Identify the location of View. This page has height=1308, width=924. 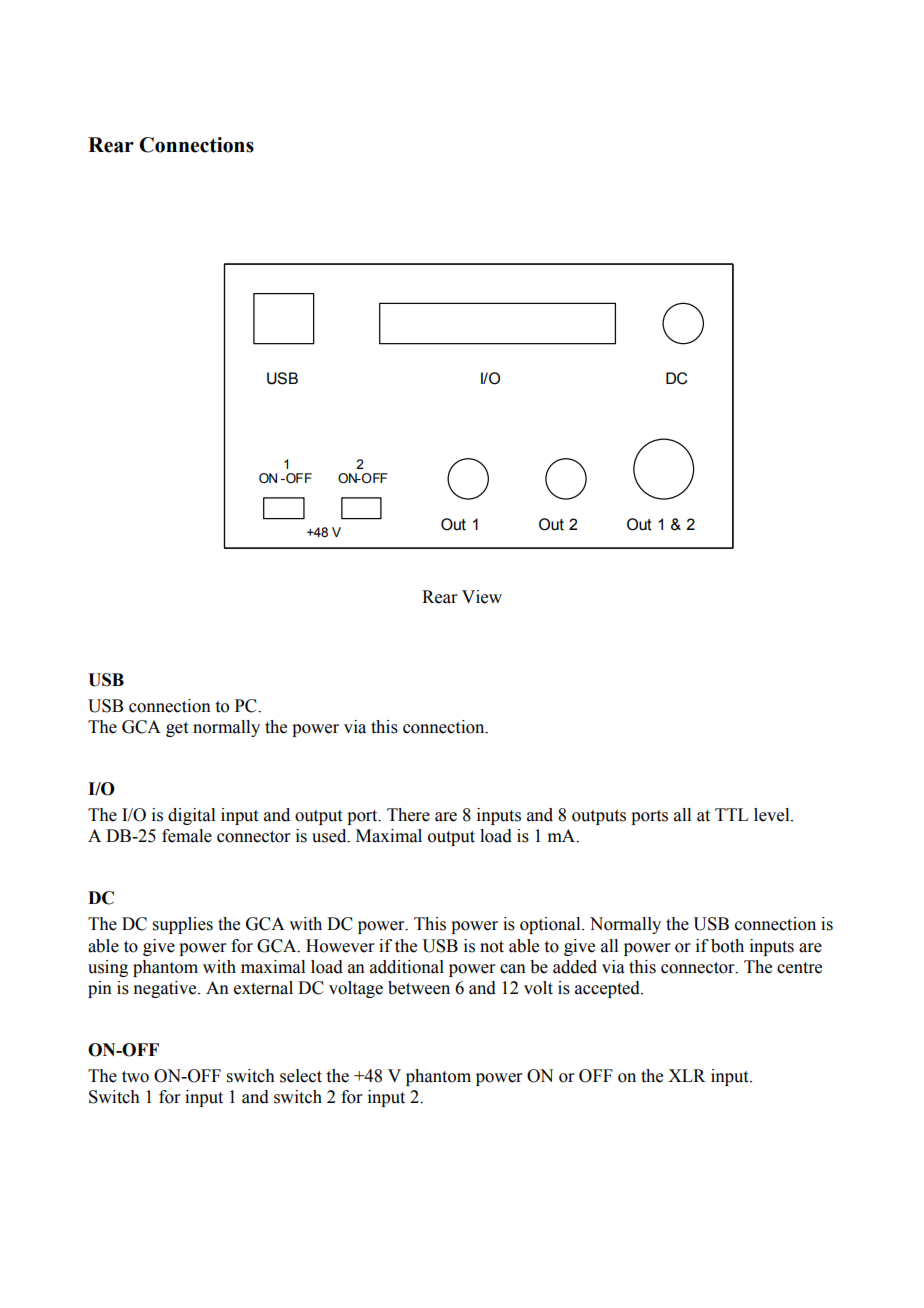
(482, 597).
